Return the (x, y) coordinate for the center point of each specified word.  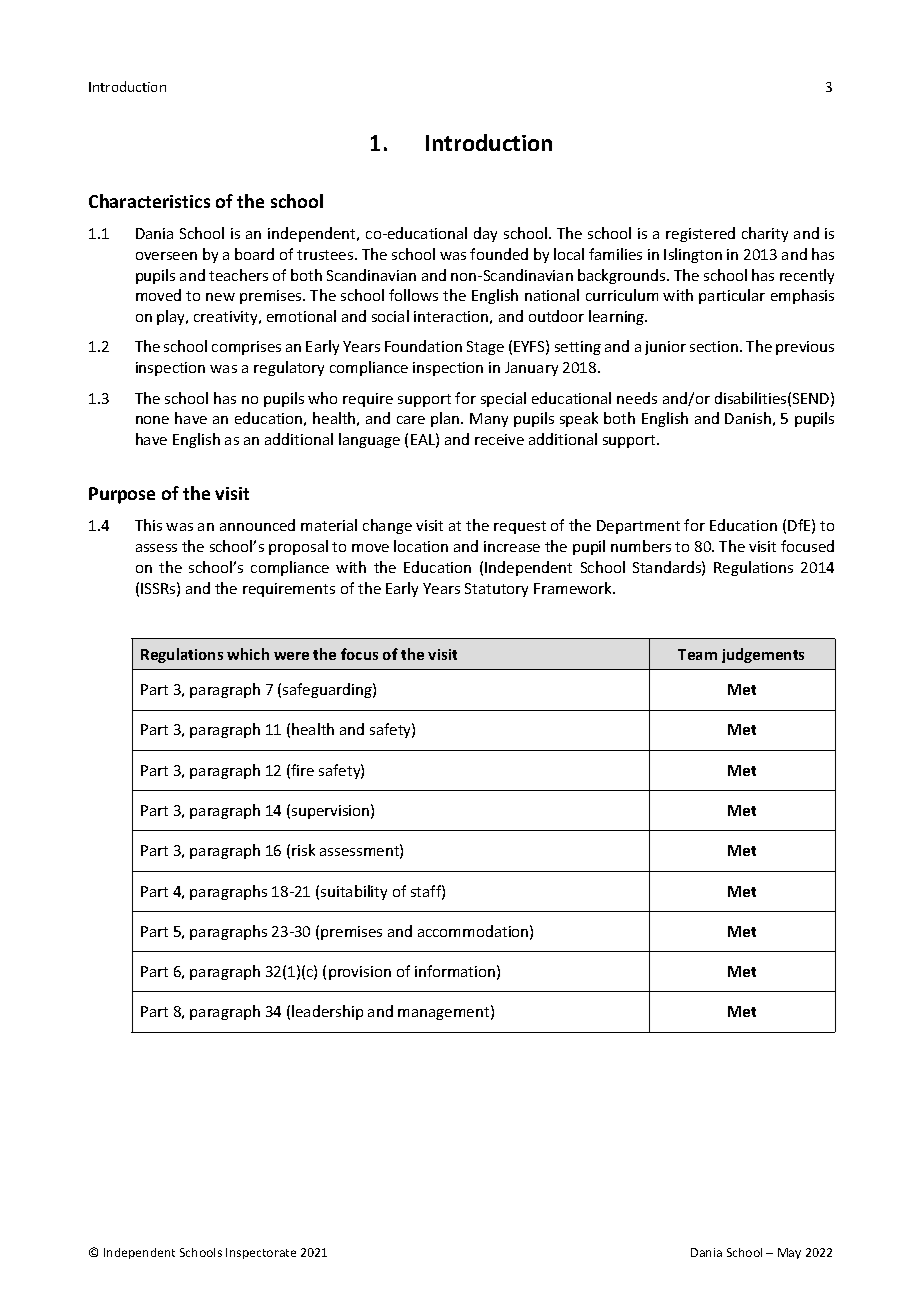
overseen (166, 256)
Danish (748, 418)
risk (303, 850)
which (248, 654)
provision (360, 973)
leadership (327, 1012)
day (485, 234)
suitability (354, 892)
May (789, 1253)
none (152, 420)
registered (700, 234)
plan (446, 419)
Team (697, 654)
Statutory (496, 590)
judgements (763, 655)
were (291, 656)
